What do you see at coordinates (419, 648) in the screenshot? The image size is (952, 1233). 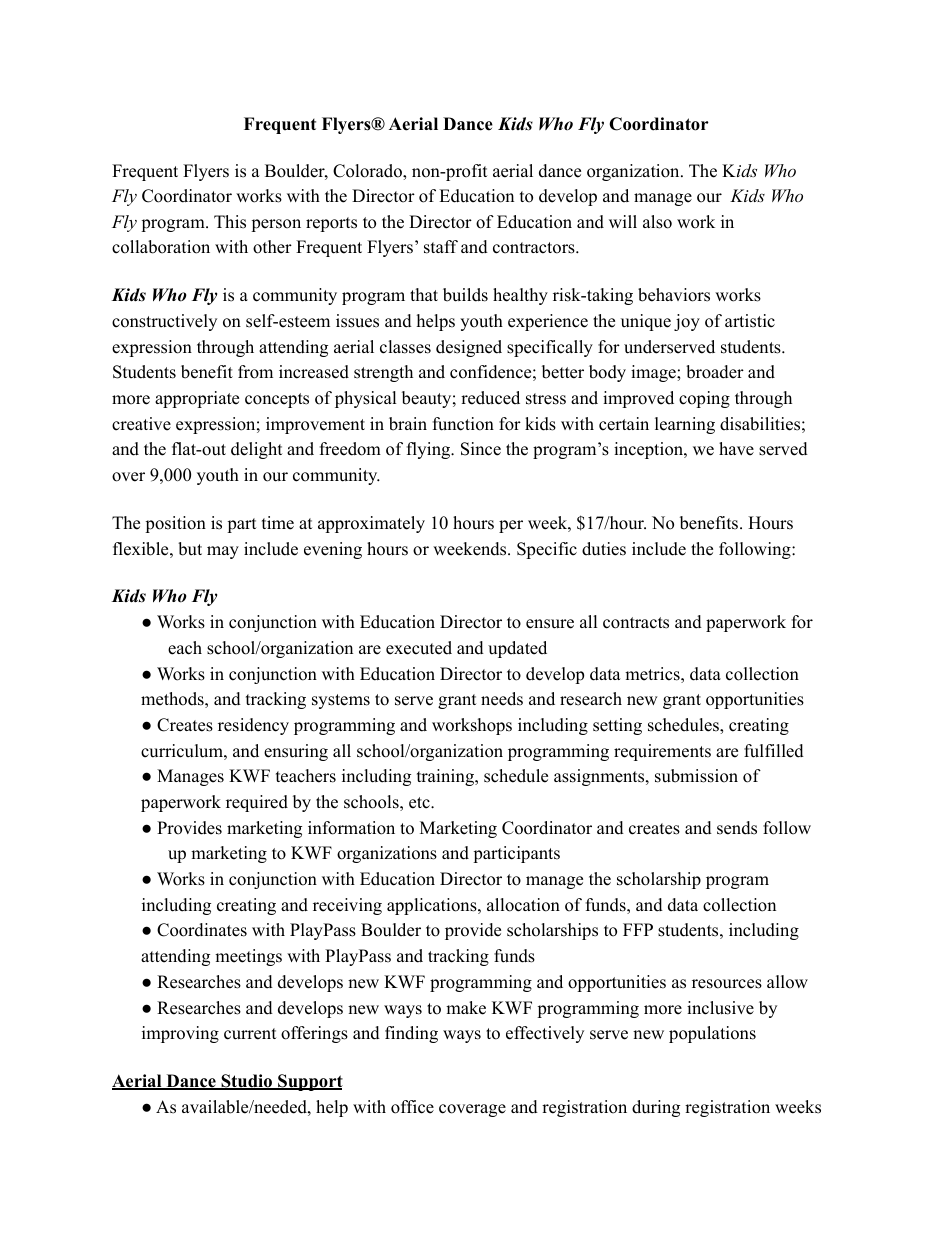 I see `executed` at bounding box center [419, 648].
